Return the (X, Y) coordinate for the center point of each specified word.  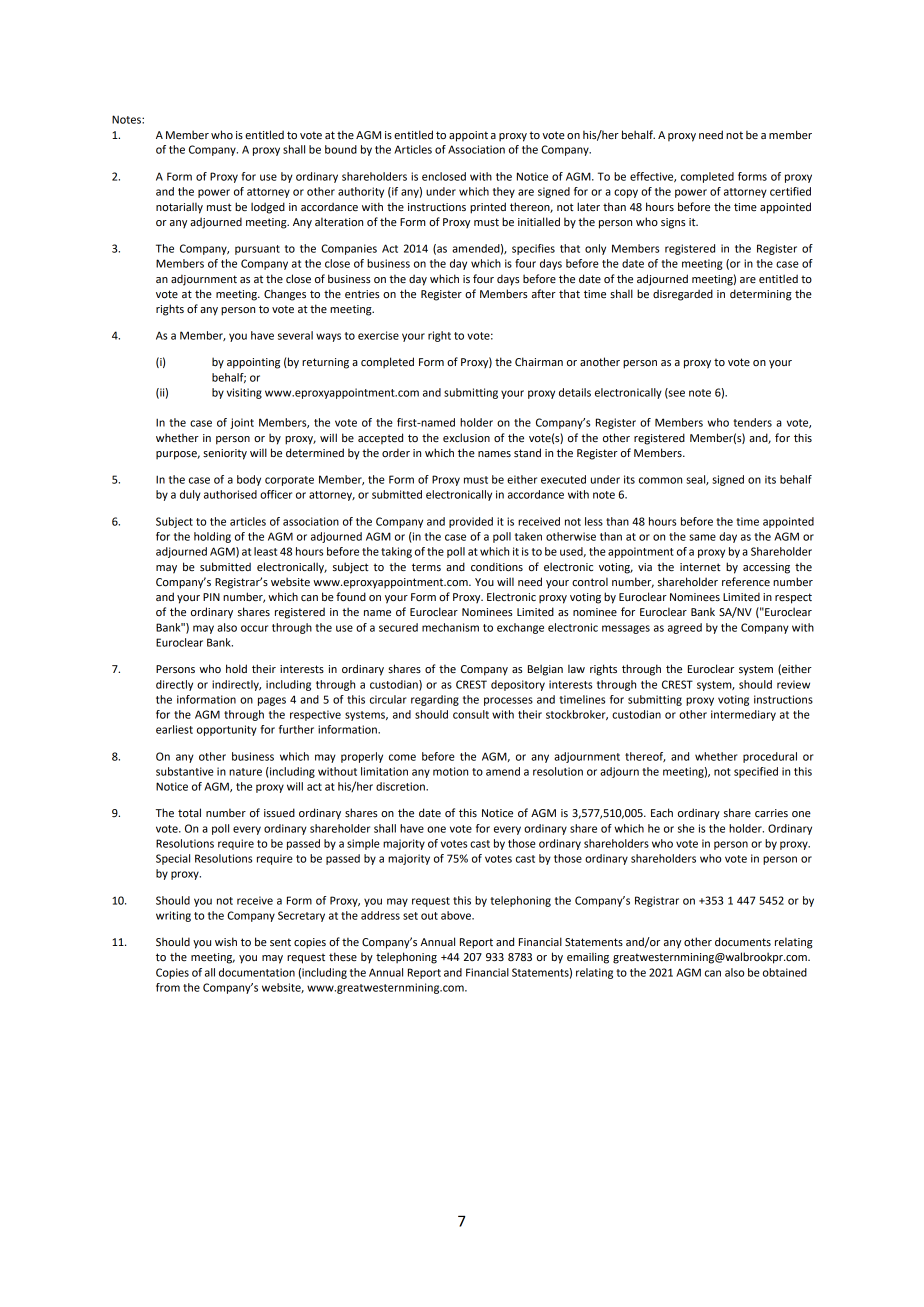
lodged (268, 208)
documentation (257, 972)
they (504, 192)
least (265, 551)
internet (700, 567)
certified (790, 191)
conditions (497, 567)
